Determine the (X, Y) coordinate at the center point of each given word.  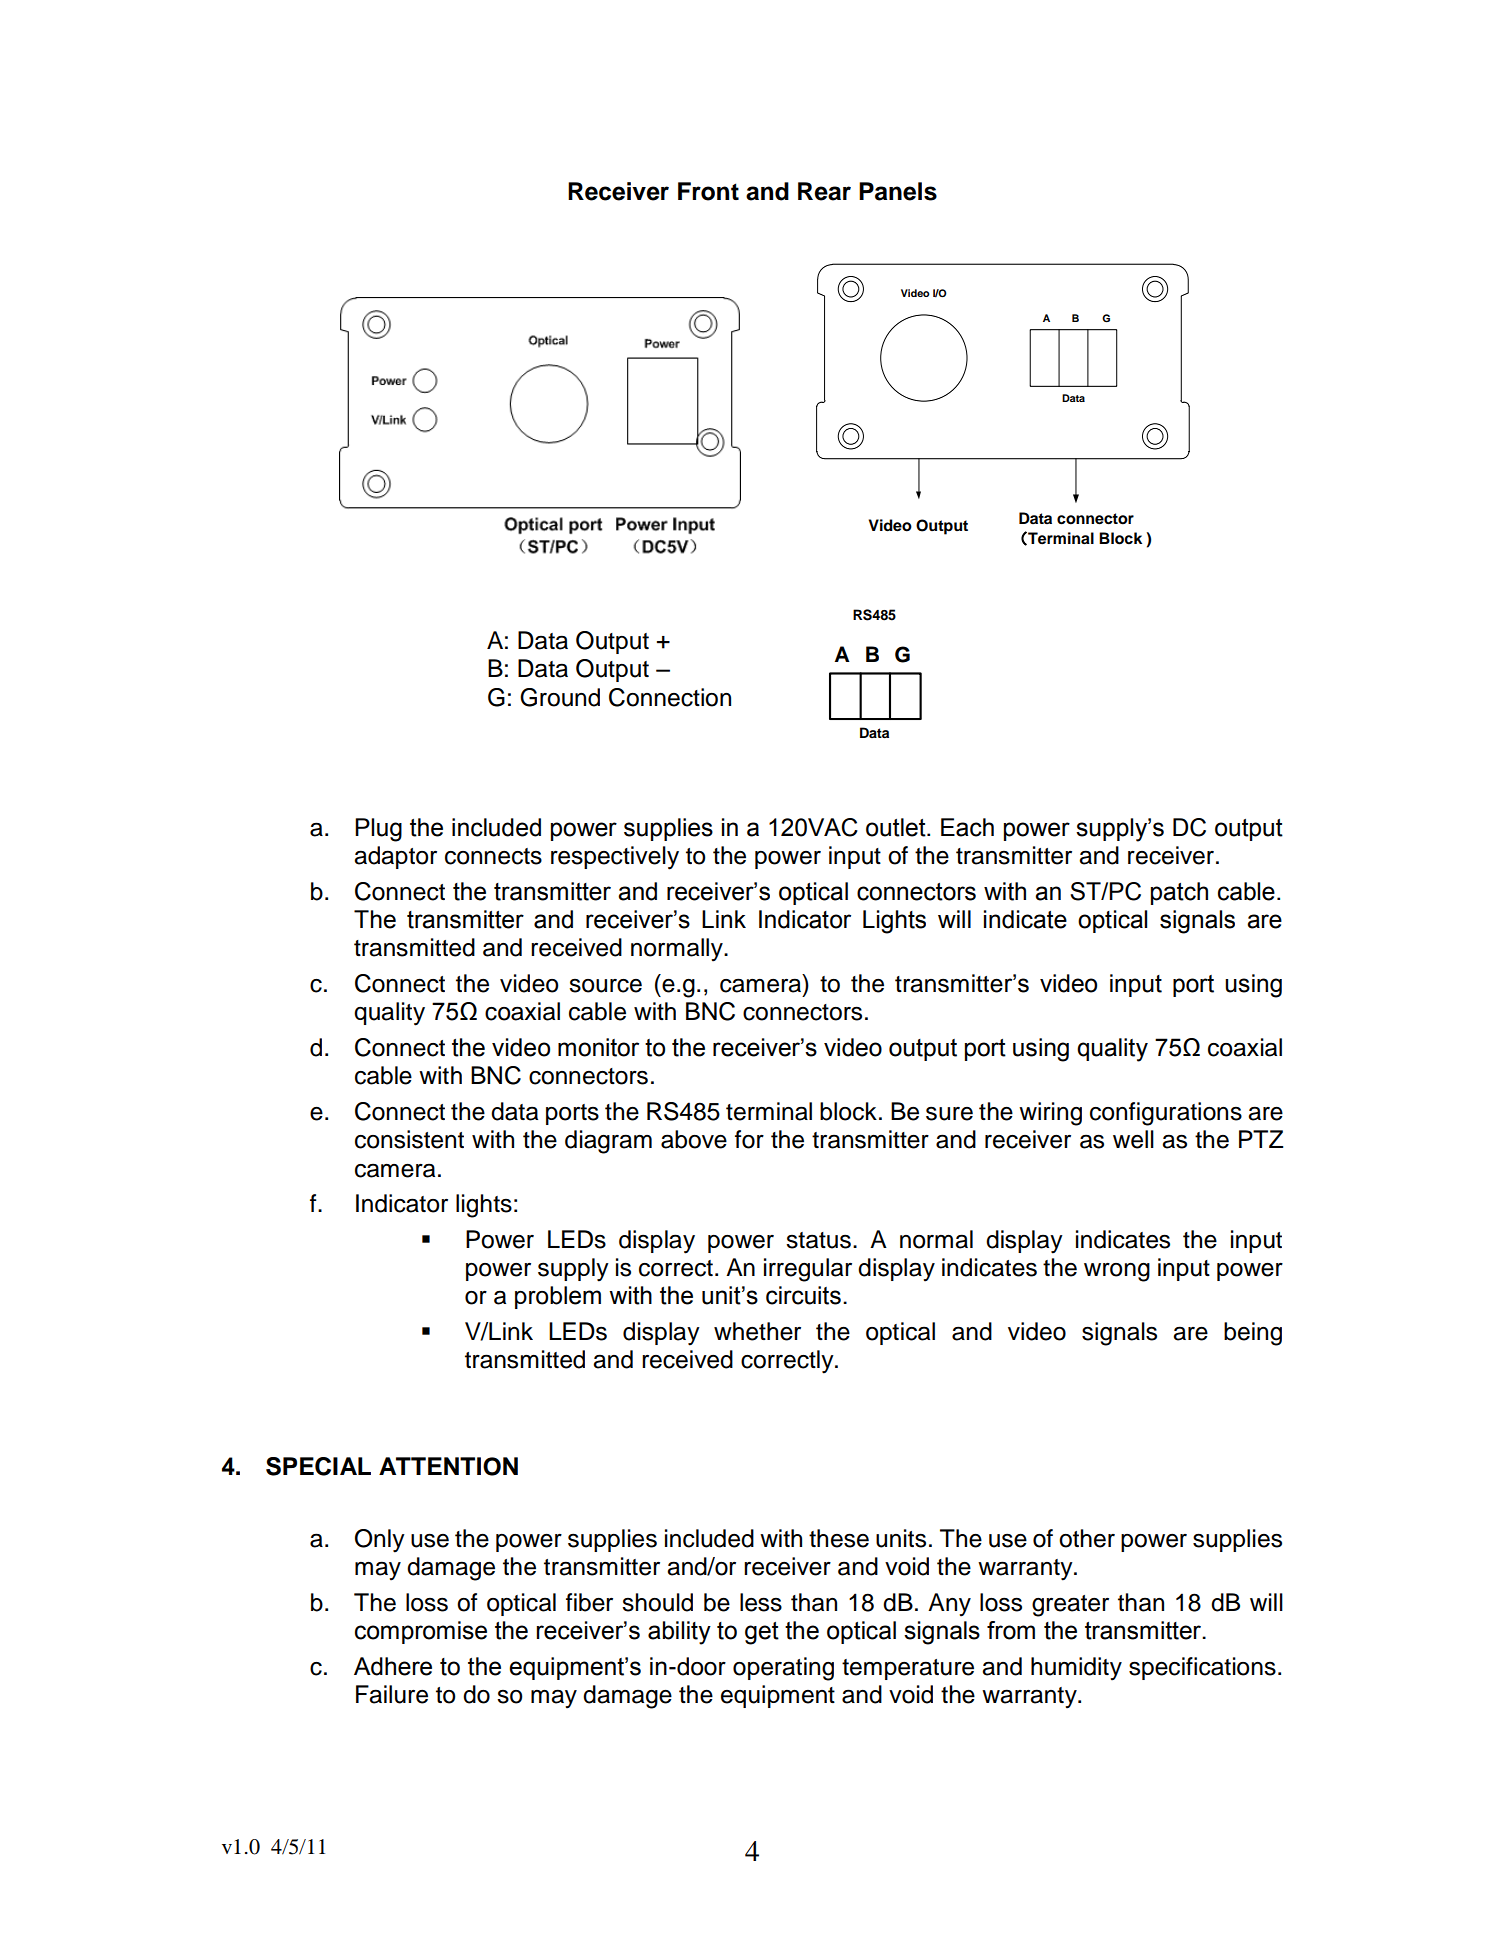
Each (967, 827)
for (749, 1139)
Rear (824, 191)
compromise (421, 1632)
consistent (409, 1139)
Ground (560, 697)
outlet (897, 827)
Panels (898, 191)
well (1133, 1139)
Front (708, 191)
